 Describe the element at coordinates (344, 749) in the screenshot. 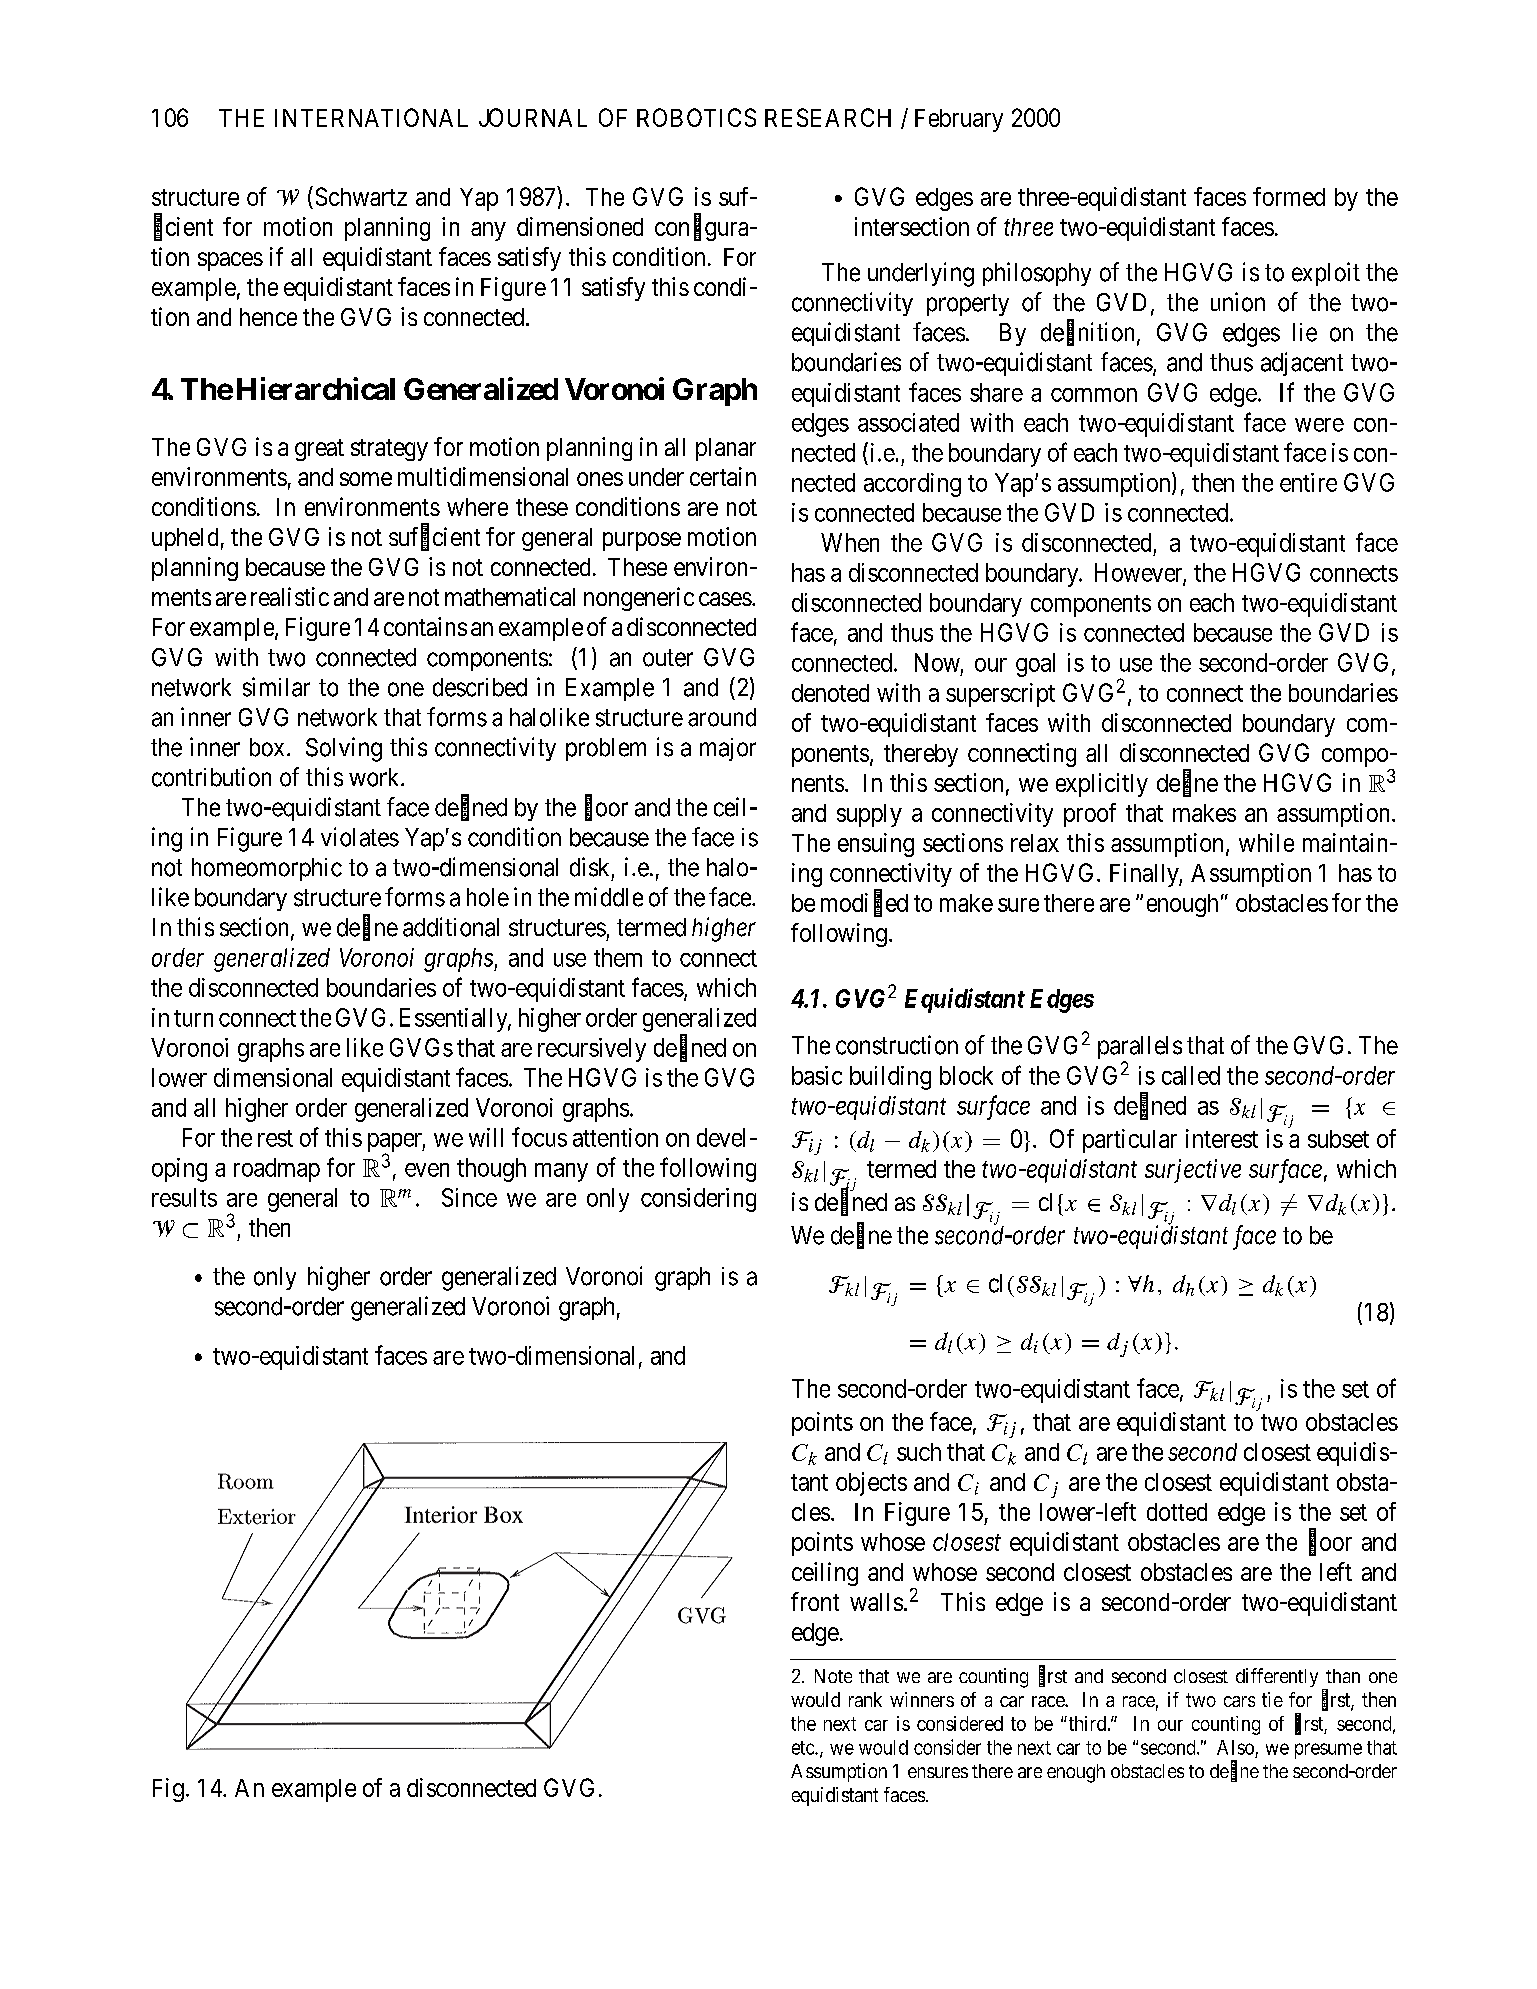

I see `Solving` at that location.
